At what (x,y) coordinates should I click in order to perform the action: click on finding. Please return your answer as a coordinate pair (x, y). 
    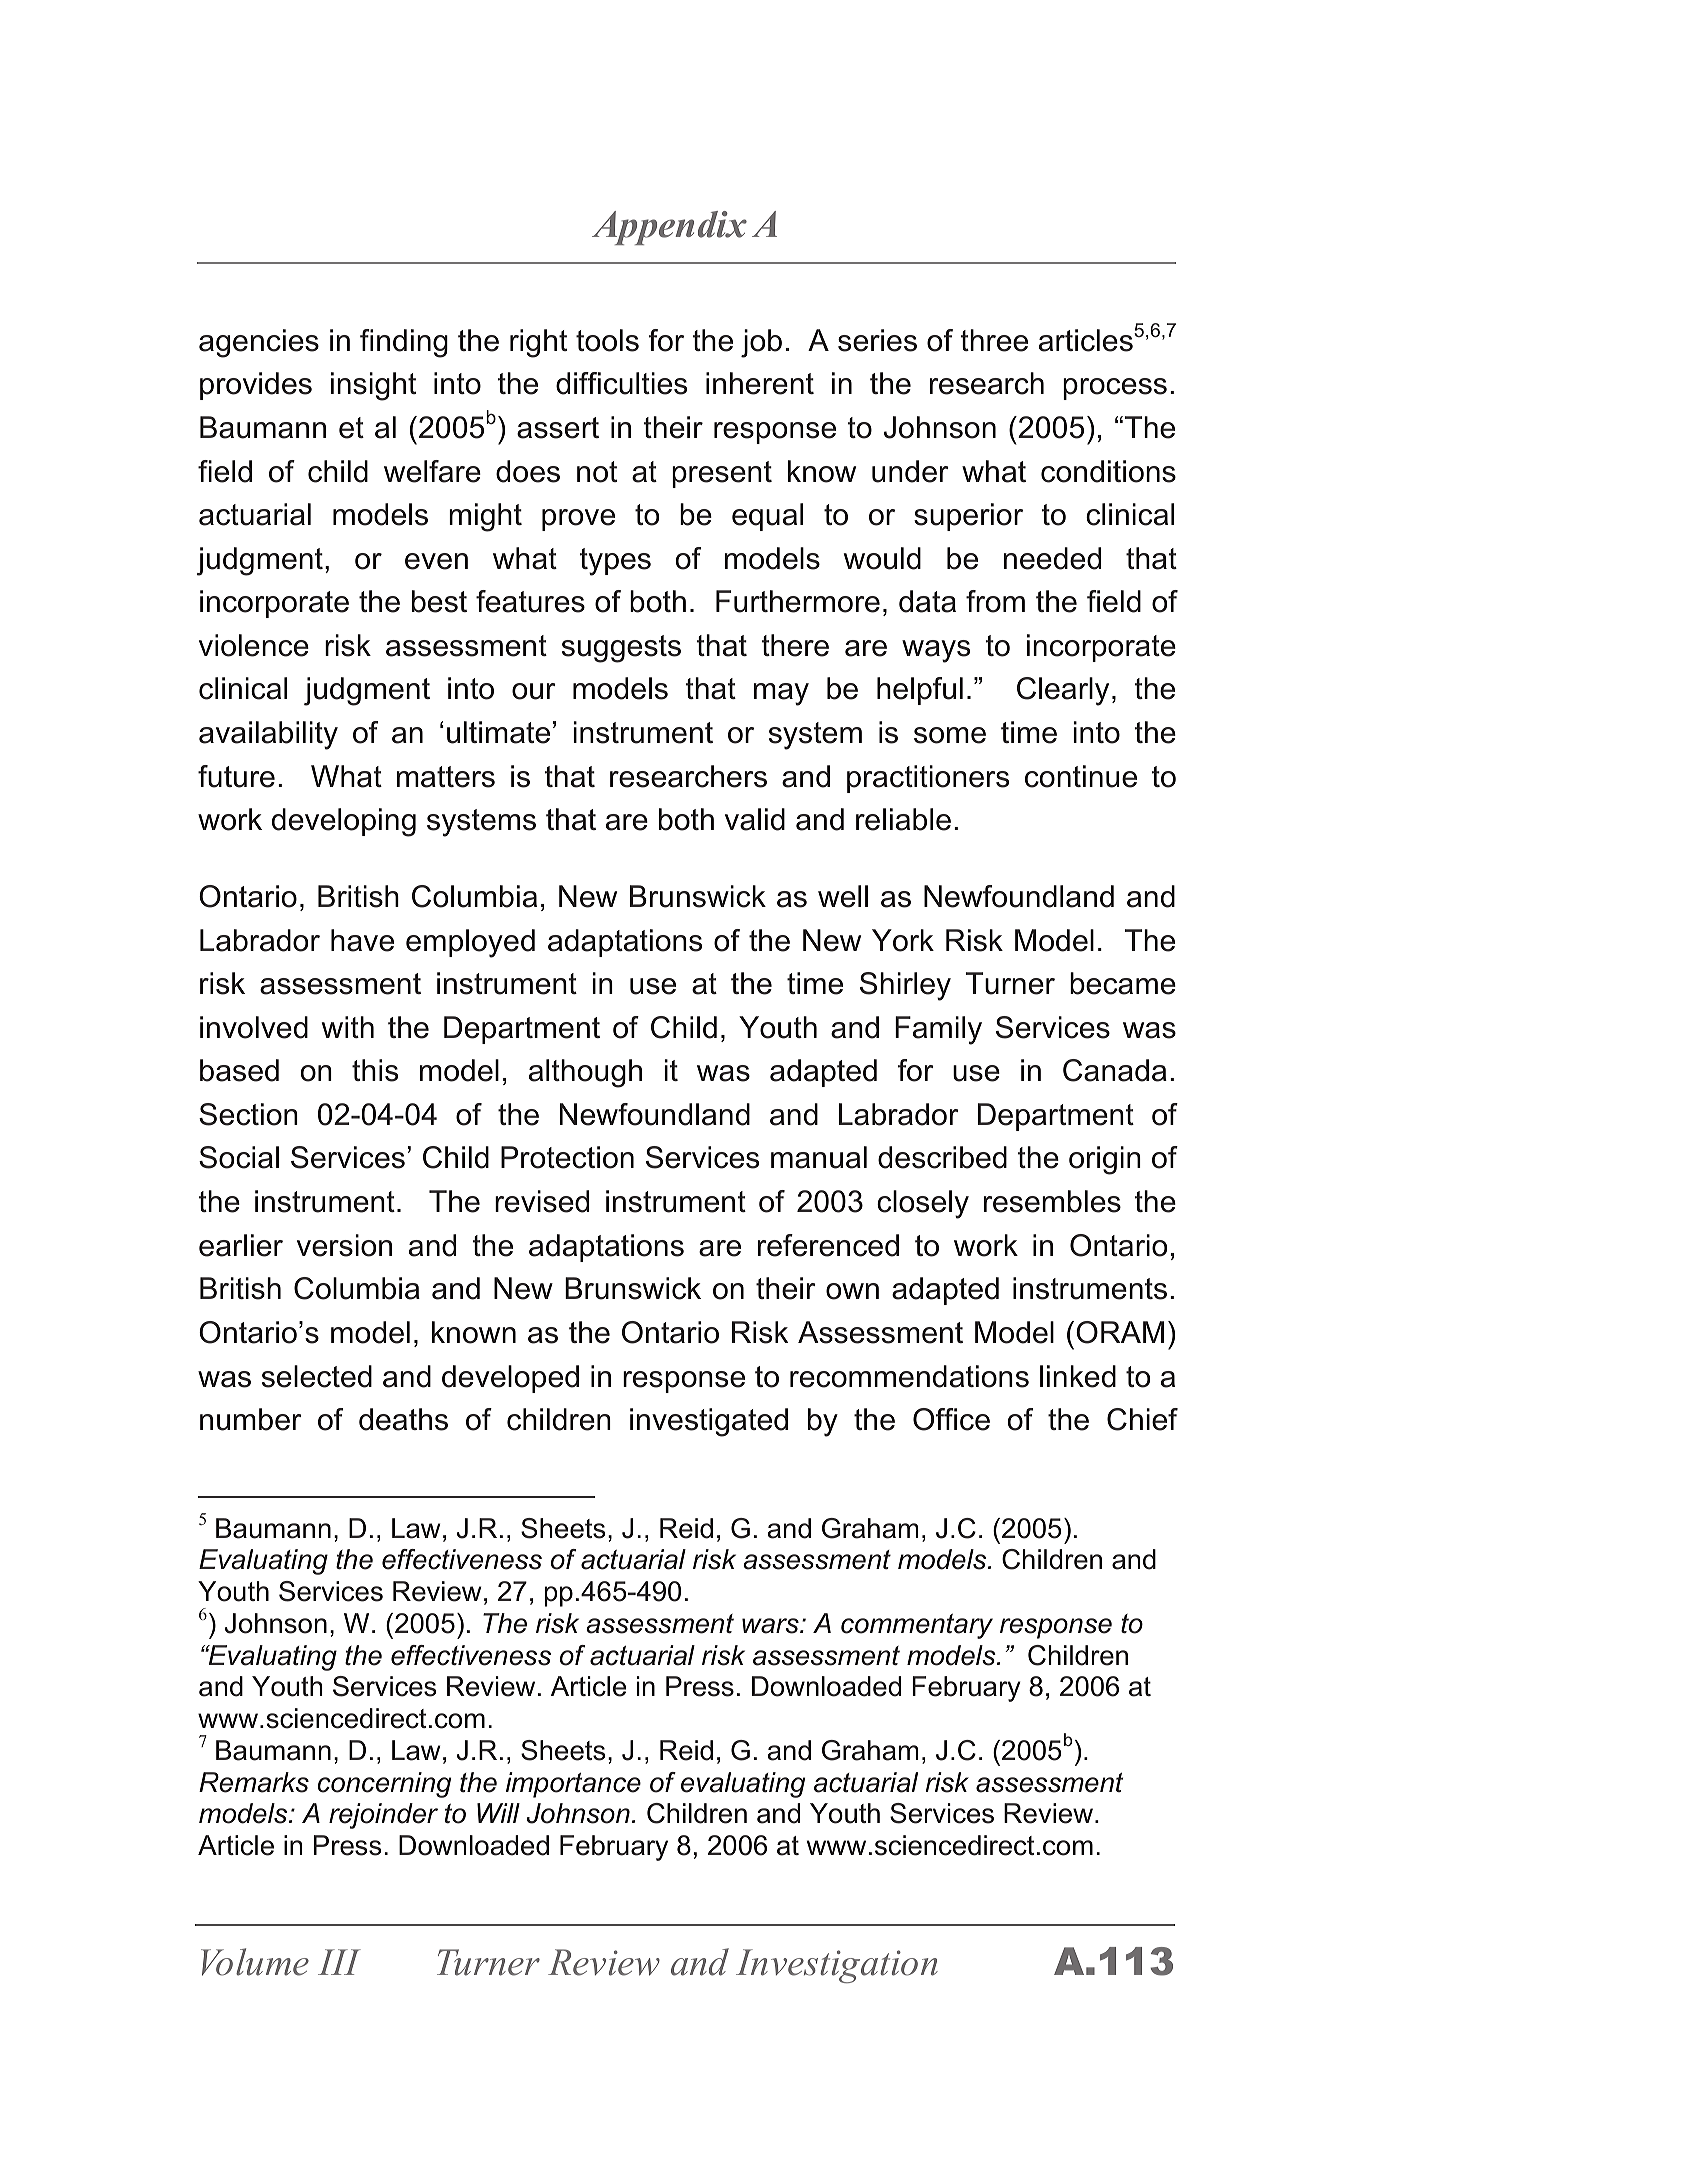
    Looking at the image, I should click on (404, 343).
